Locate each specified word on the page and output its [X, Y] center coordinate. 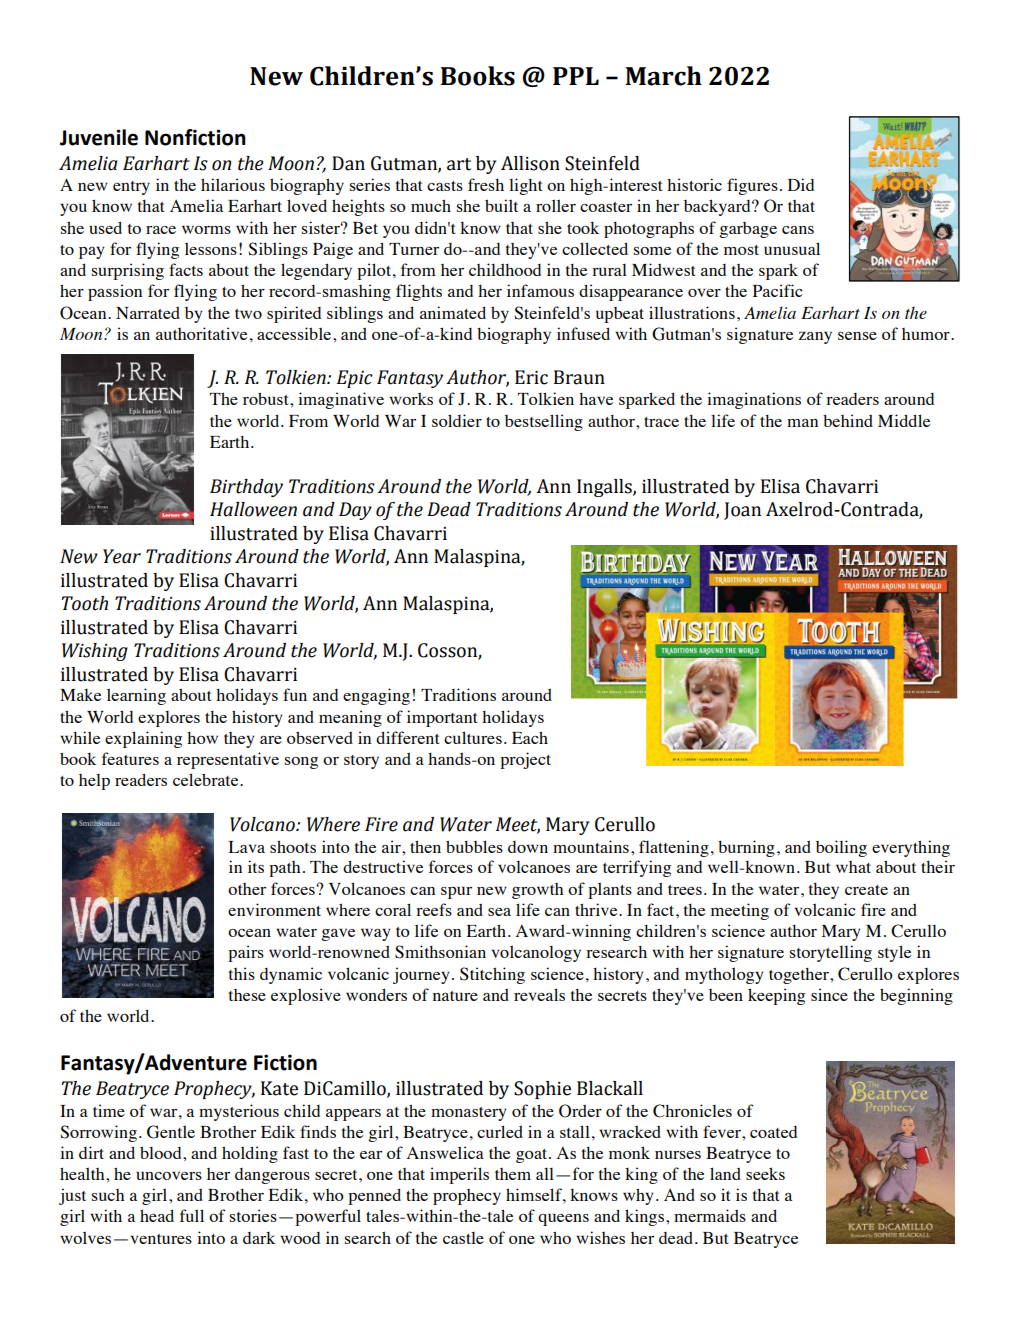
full [192, 1215]
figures [752, 186]
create [866, 890]
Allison [530, 163]
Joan [742, 511]
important [442, 718]
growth [537, 891]
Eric [531, 377]
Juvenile [99, 137]
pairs [246, 953]
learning [136, 696]
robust [267, 398]
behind [848, 420]
